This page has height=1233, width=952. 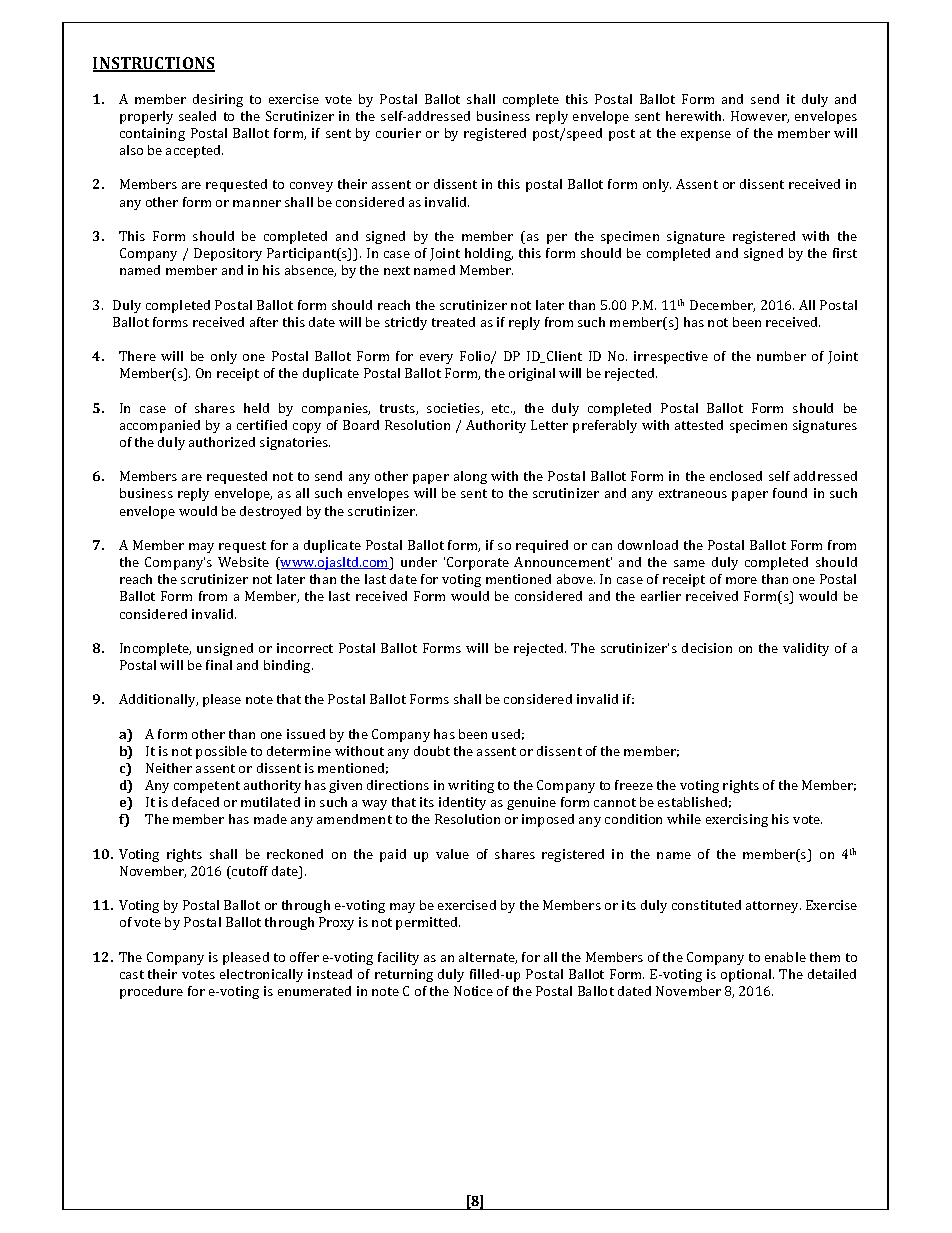 What do you see at coordinates (790, 493) in the page?
I see `found` at bounding box center [790, 493].
